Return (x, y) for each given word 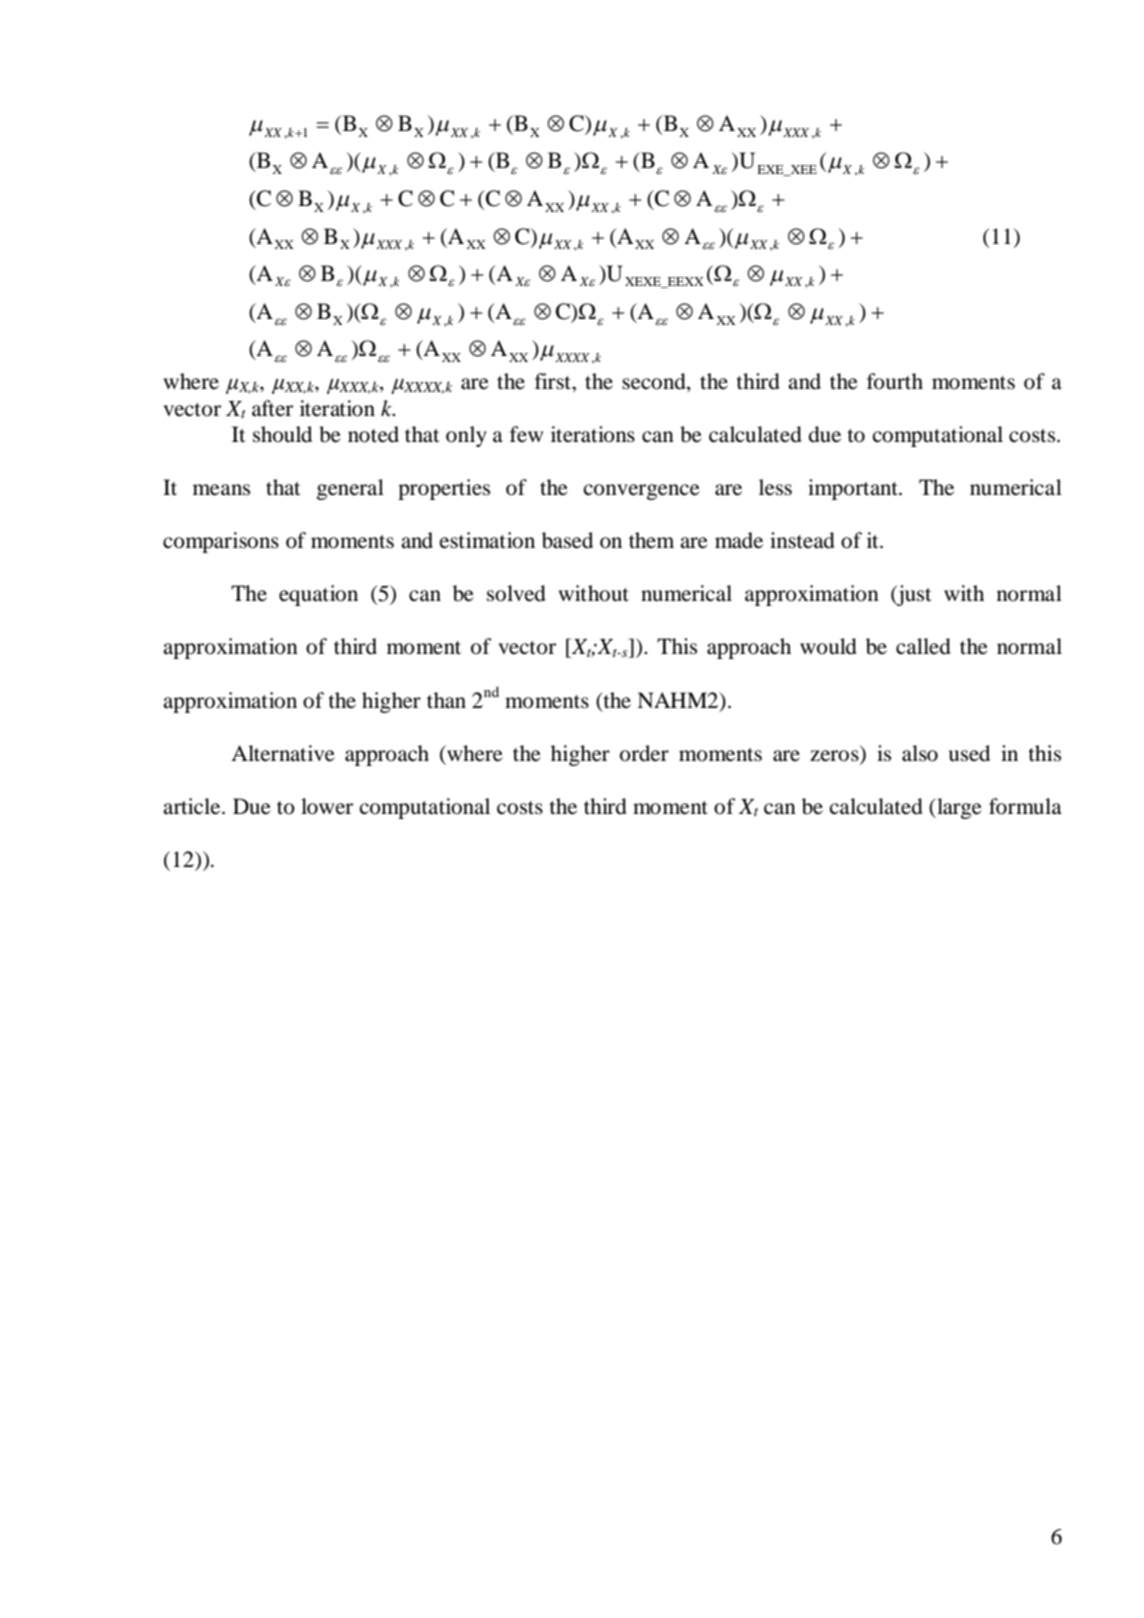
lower (327, 806)
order (644, 753)
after (272, 408)
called (923, 646)
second (655, 382)
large (958, 808)
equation (318, 595)
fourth (895, 381)
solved (516, 593)
